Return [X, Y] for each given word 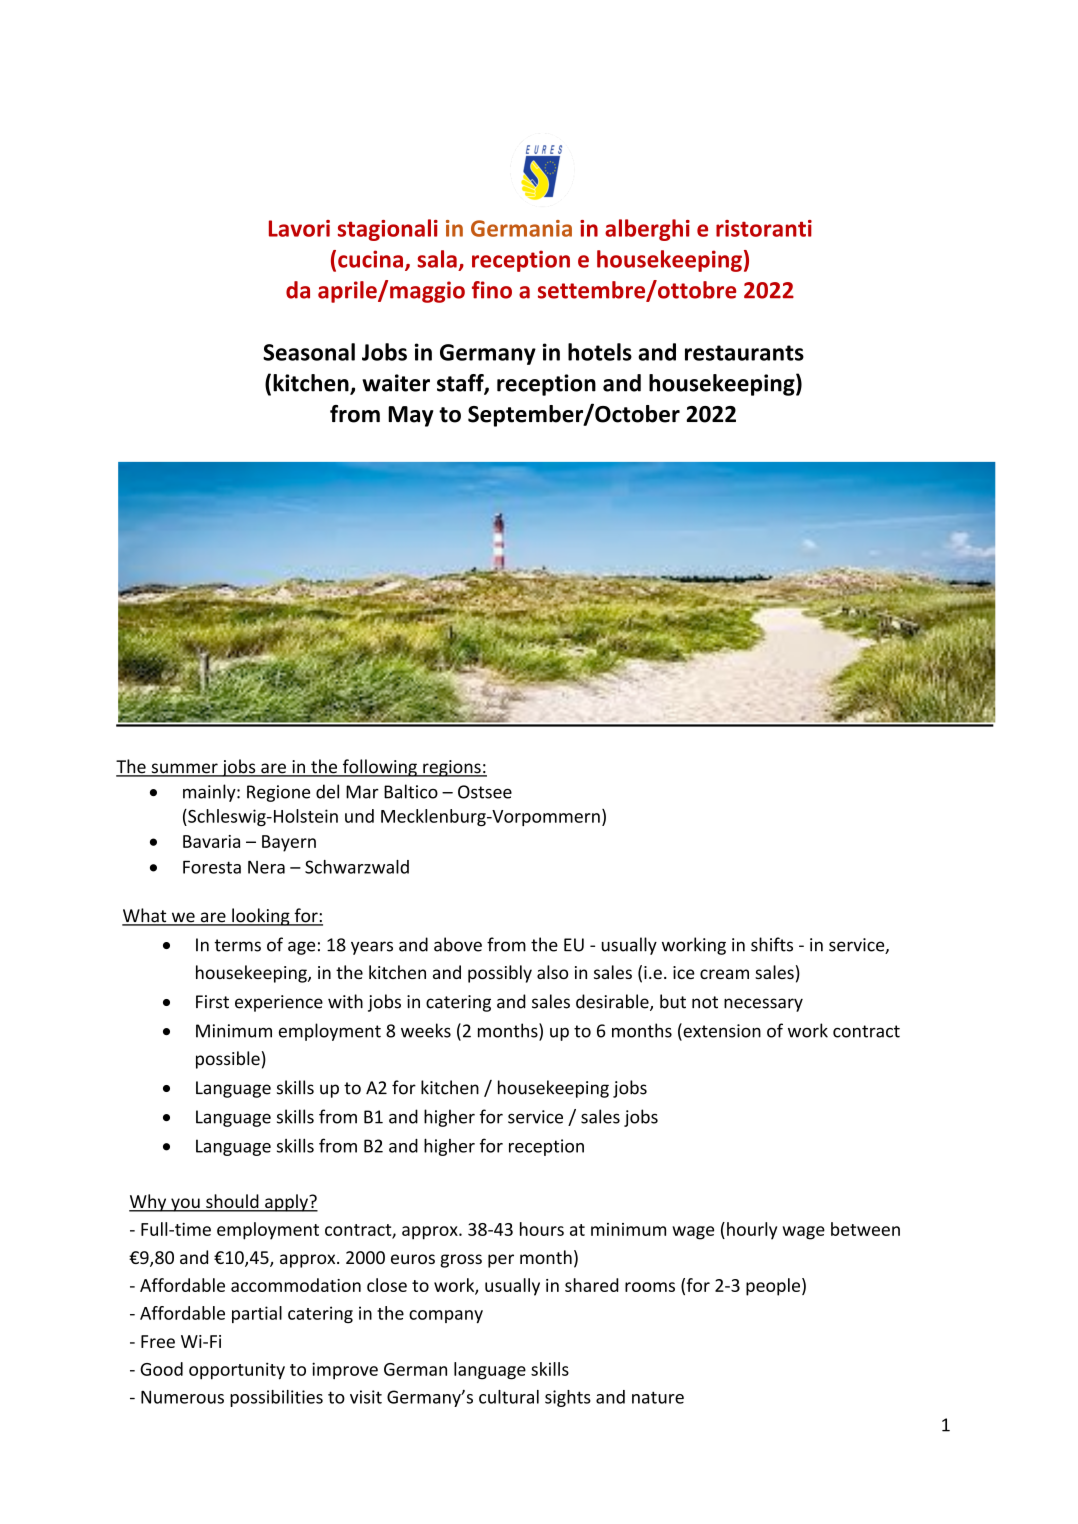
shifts [772, 944]
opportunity [237, 1371]
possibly [500, 974]
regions [452, 768]
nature [658, 1397]
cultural [509, 1397]
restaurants [744, 353]
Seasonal [309, 352]
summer [184, 769]
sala [437, 259]
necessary [763, 1005]
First [212, 1002]
